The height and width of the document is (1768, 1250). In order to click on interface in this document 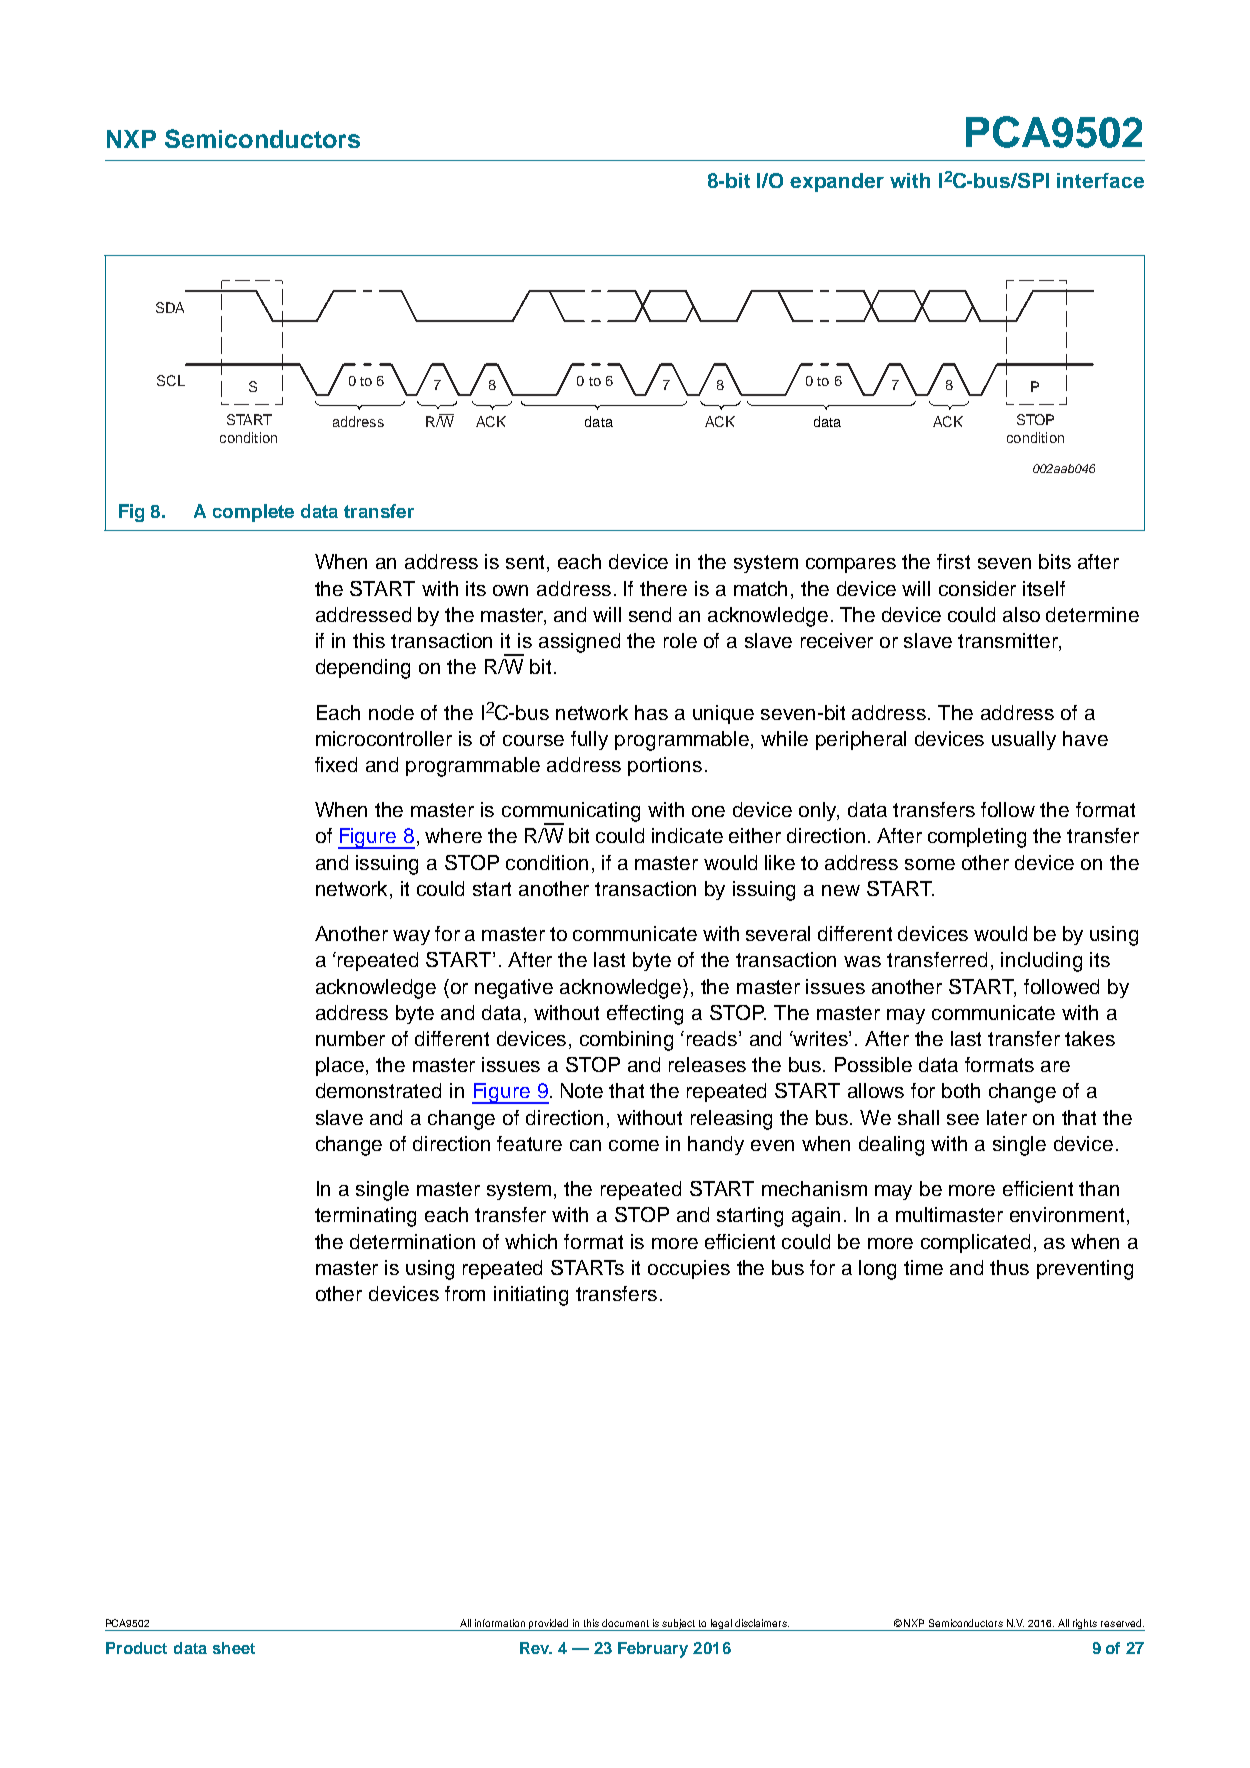, I will do `click(1100, 180)`.
